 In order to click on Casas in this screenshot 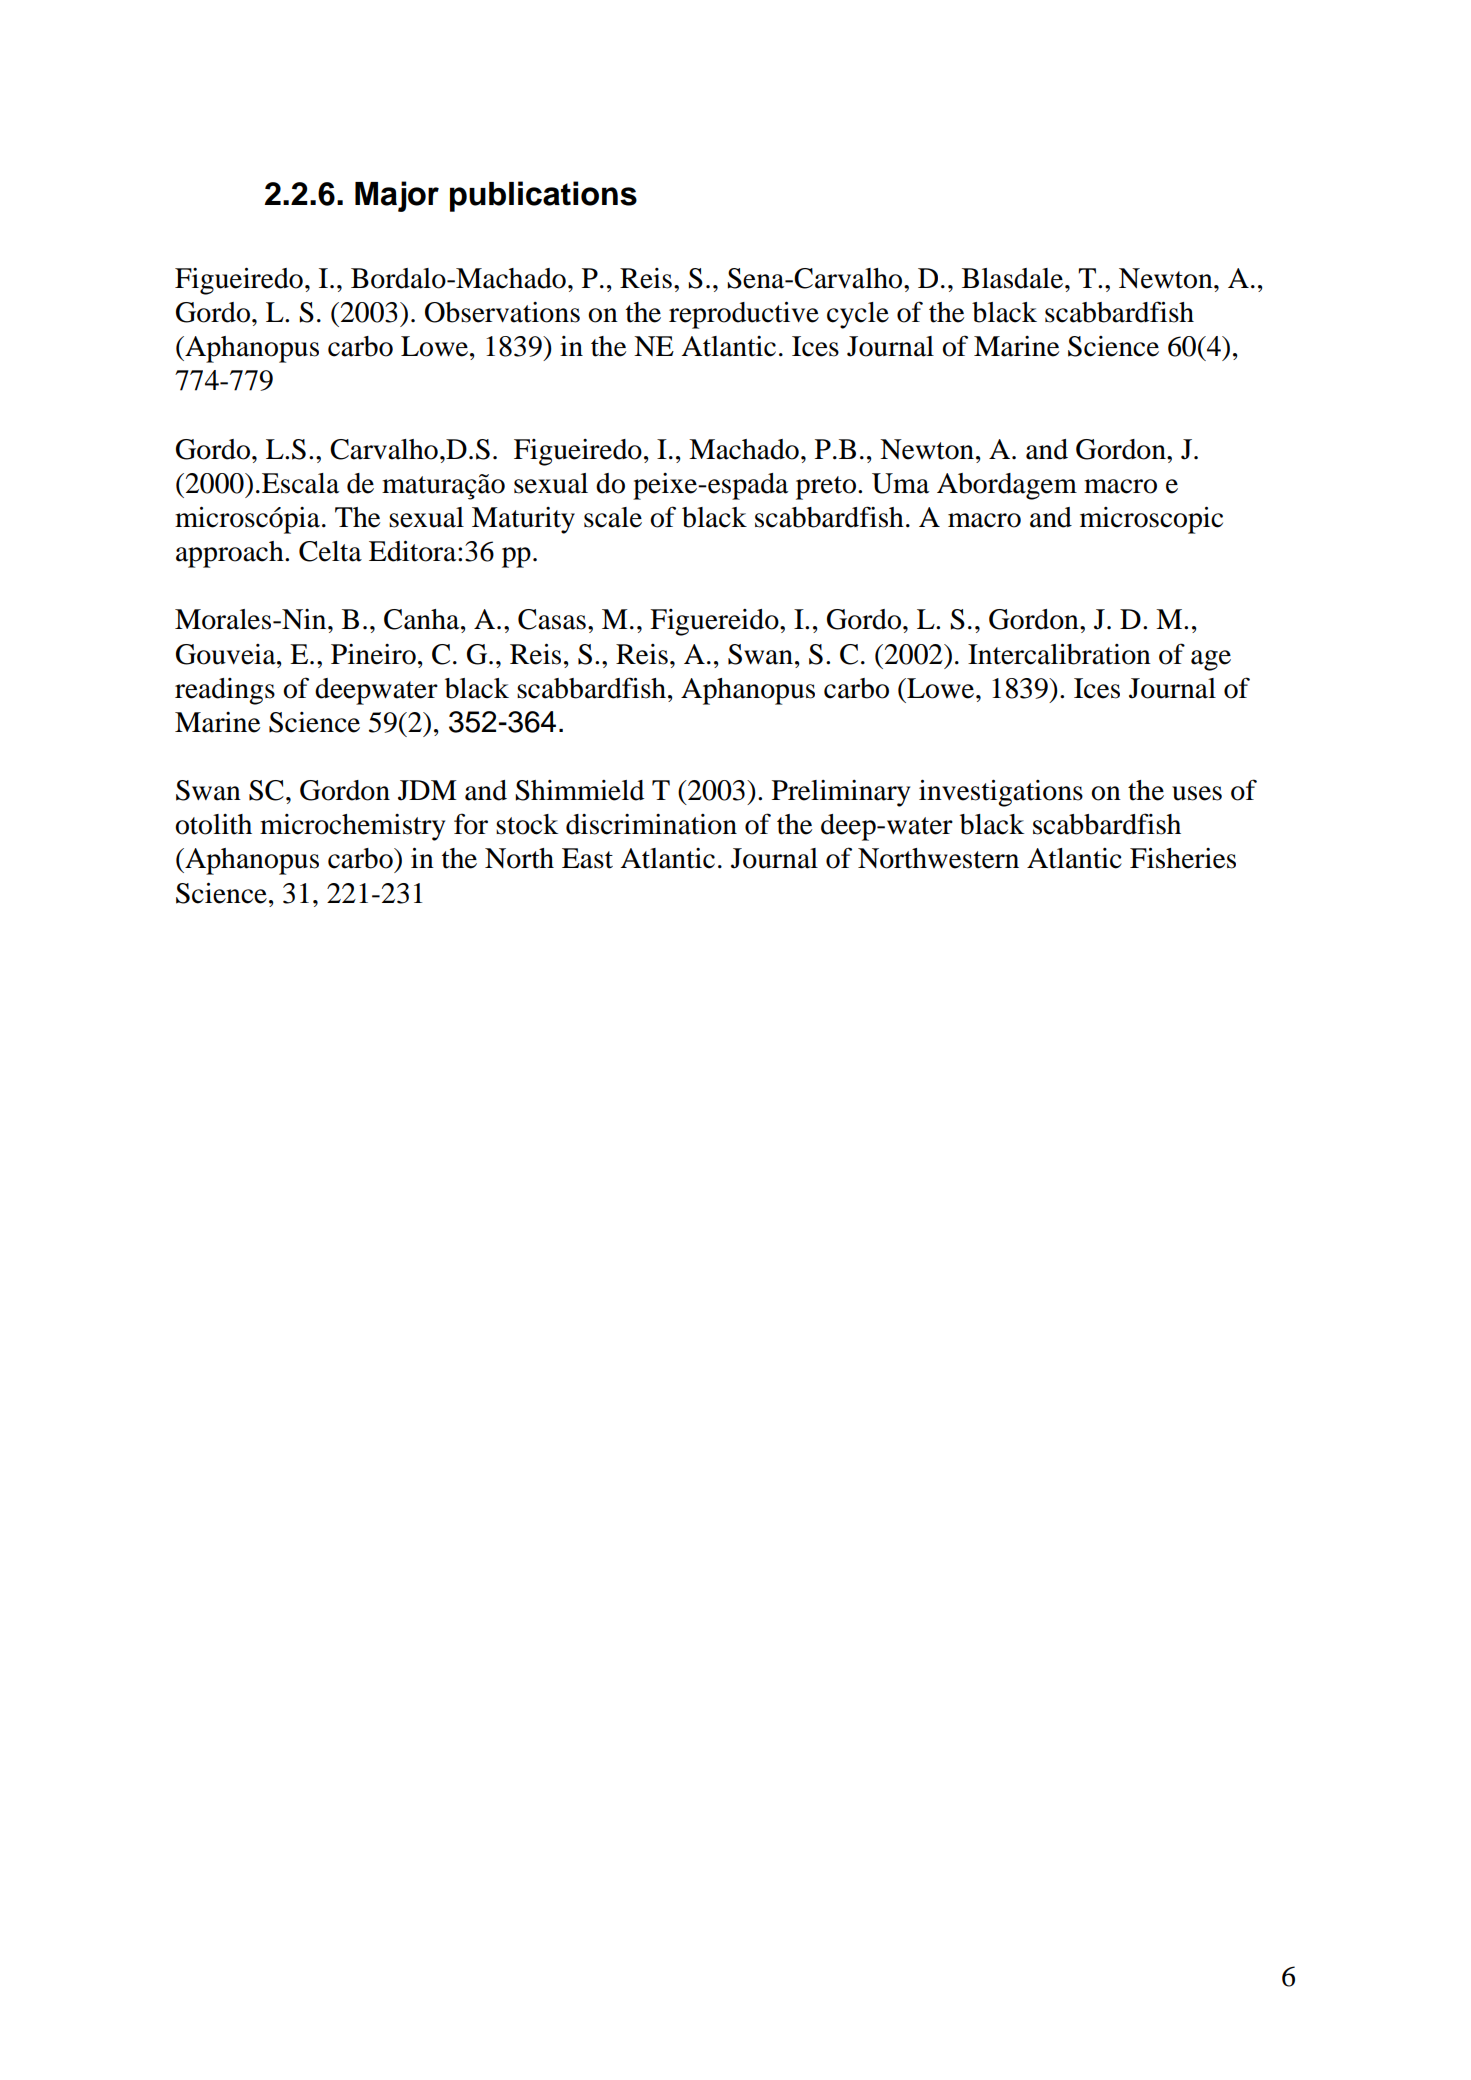, I will do `click(552, 619)`.
